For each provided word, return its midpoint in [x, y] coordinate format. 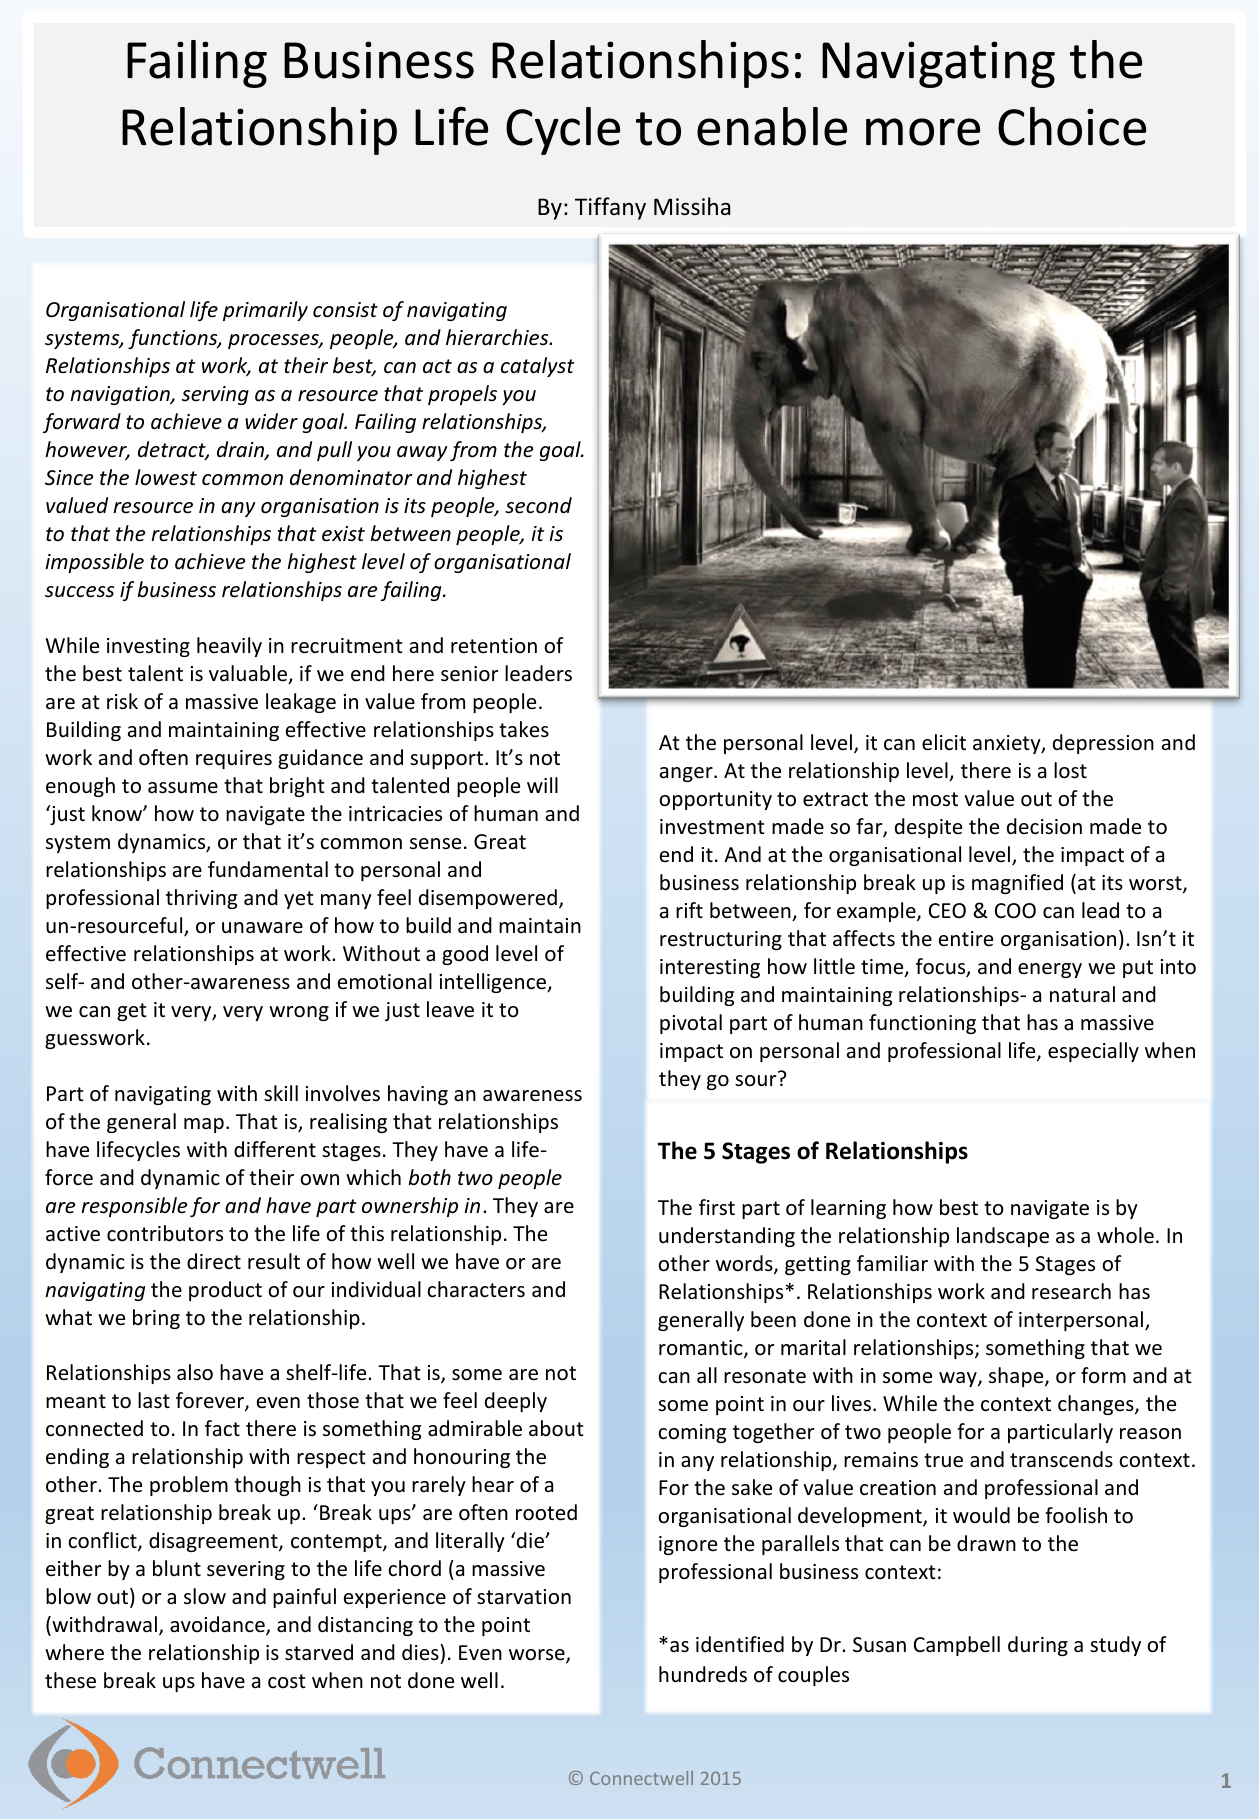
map [204, 1125]
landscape [1003, 1237]
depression [1103, 744]
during [1038, 1646]
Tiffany [610, 208]
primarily [265, 311]
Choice [1072, 126]
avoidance [218, 1626]
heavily [229, 647]
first [717, 1207]
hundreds [703, 1674]
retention [494, 645]
